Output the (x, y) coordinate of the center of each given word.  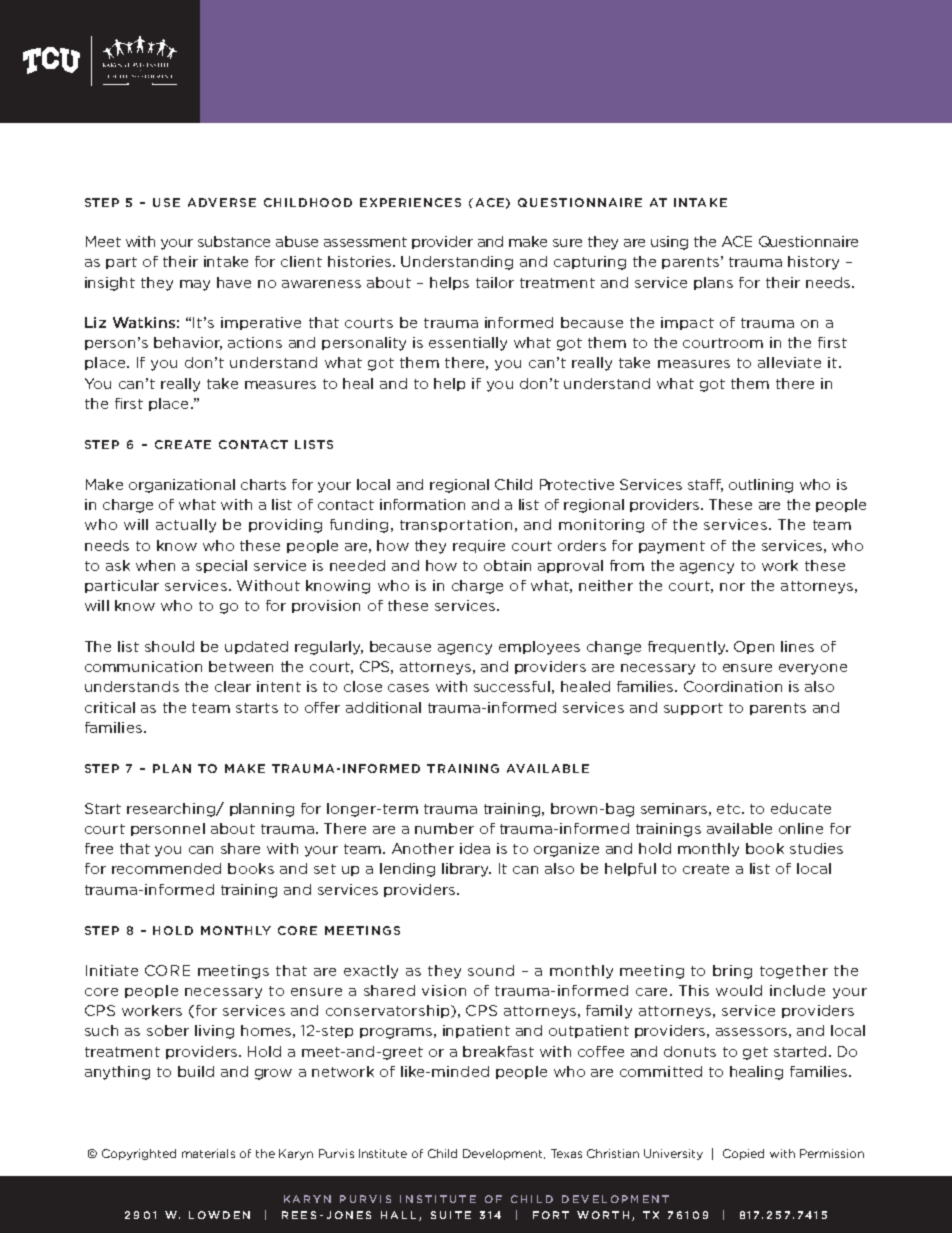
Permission (832, 1153)
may (195, 285)
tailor (495, 282)
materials (208, 1153)
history (813, 263)
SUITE (451, 1215)
